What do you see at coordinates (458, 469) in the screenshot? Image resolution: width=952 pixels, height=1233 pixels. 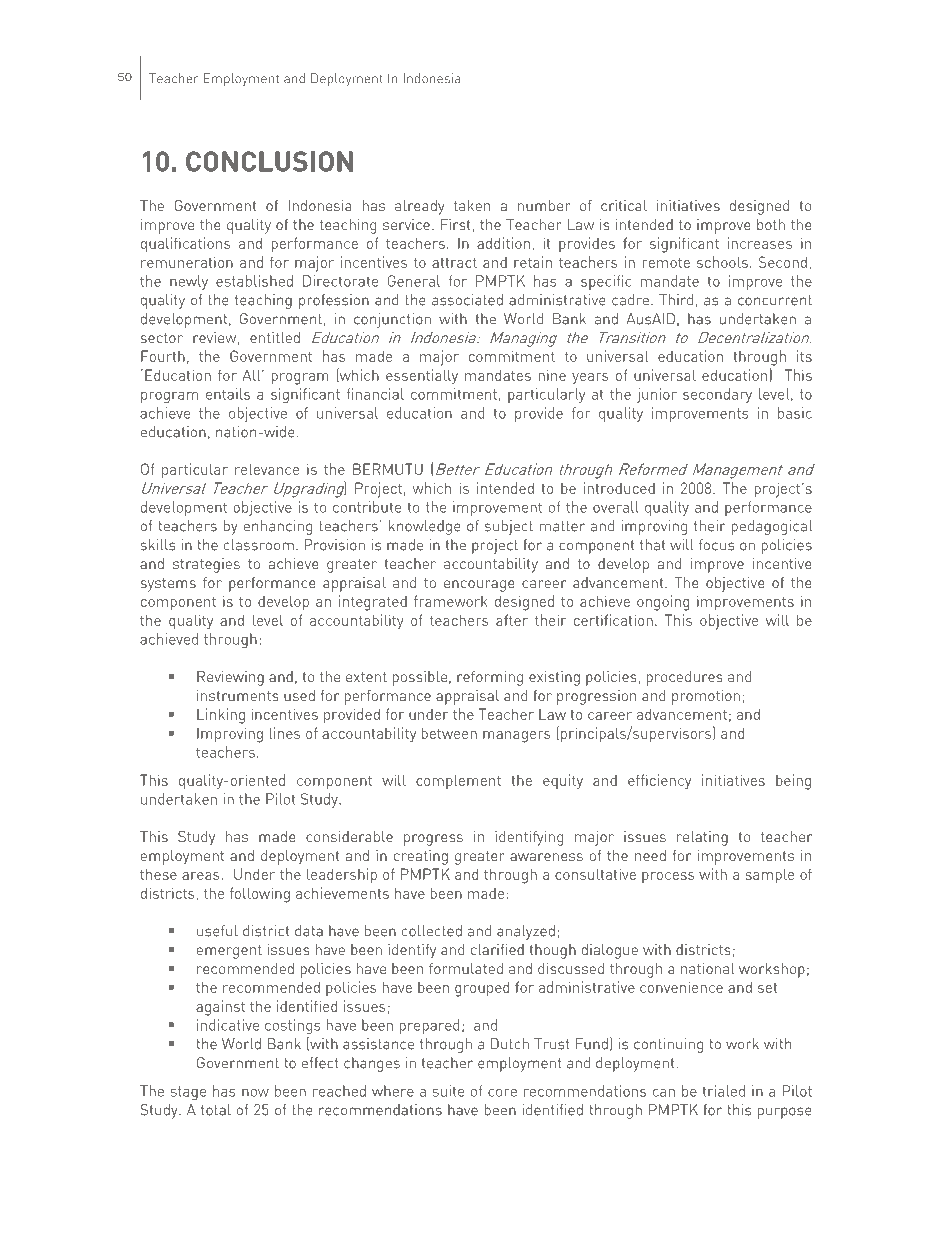 I see `Better` at bounding box center [458, 469].
